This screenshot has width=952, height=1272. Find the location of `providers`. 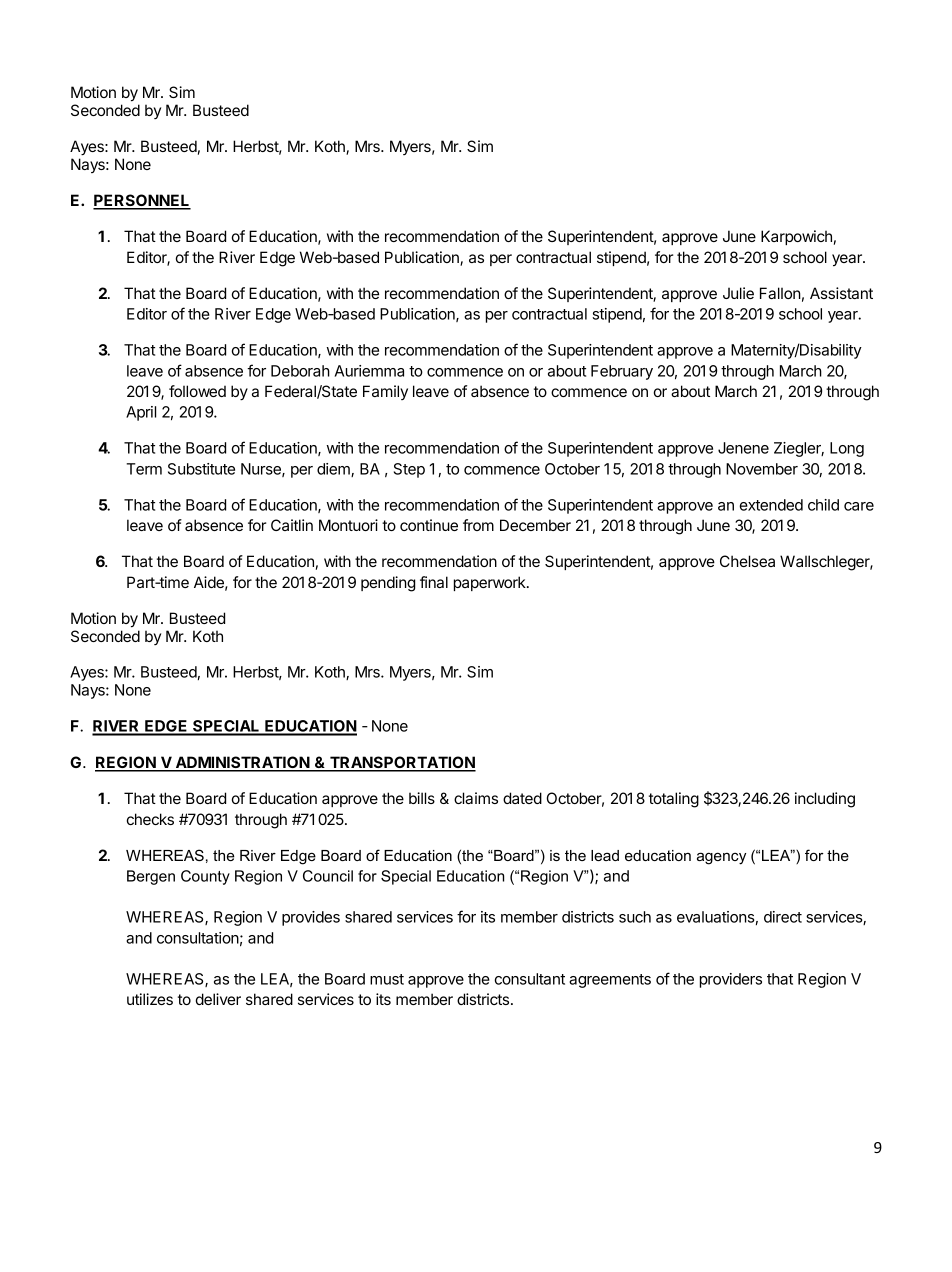

providers is located at coordinates (731, 980).
